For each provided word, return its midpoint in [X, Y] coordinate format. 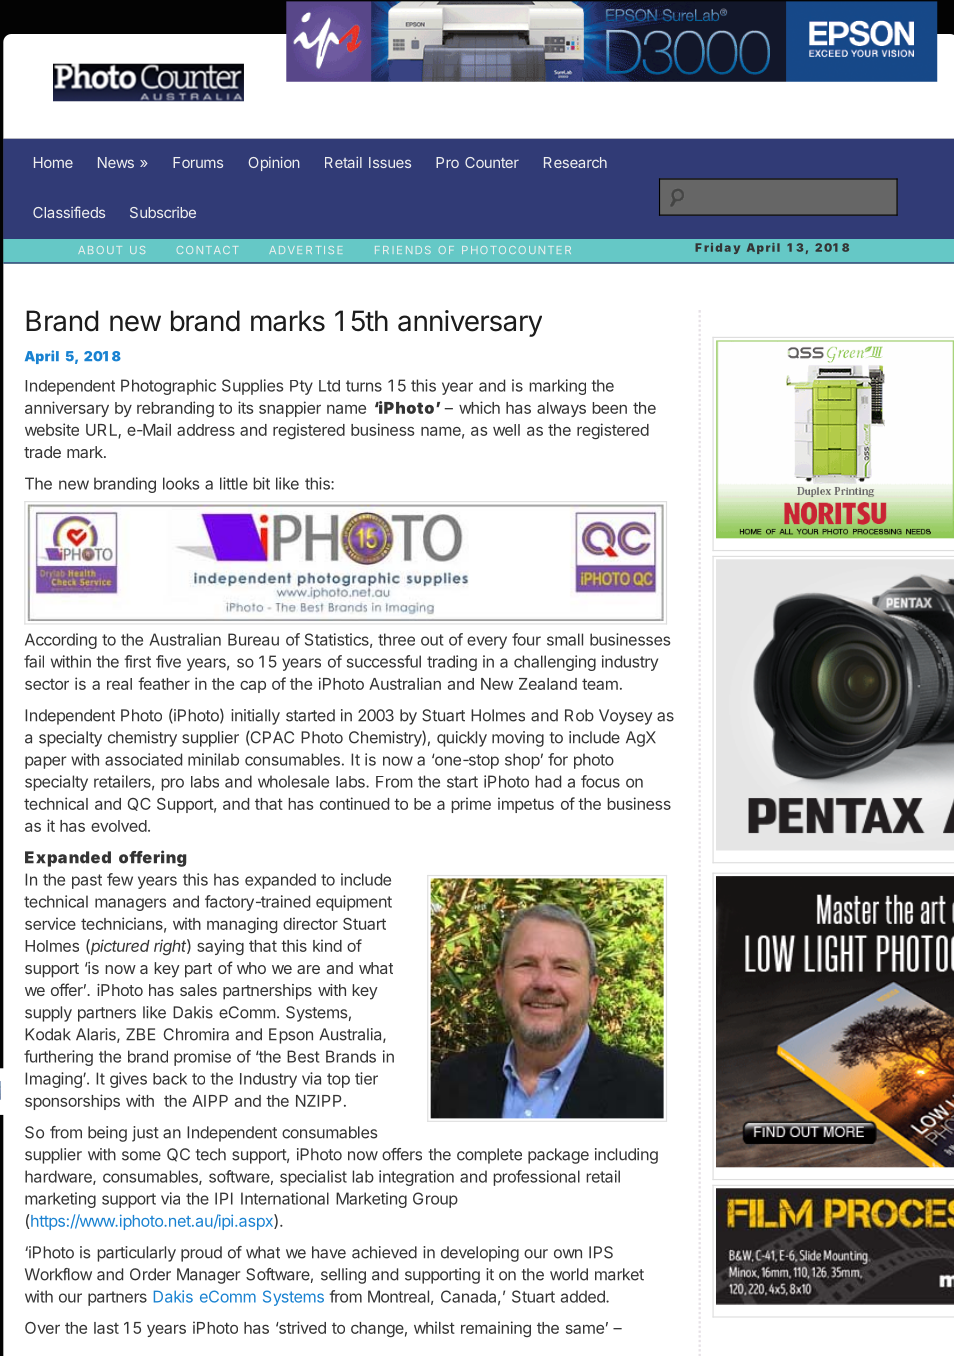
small [565, 639]
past [87, 881]
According [61, 641]
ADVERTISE [305, 250]
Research [575, 162]
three [396, 639]
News [116, 162]
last [106, 1328]
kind [327, 945]
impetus [526, 805]
